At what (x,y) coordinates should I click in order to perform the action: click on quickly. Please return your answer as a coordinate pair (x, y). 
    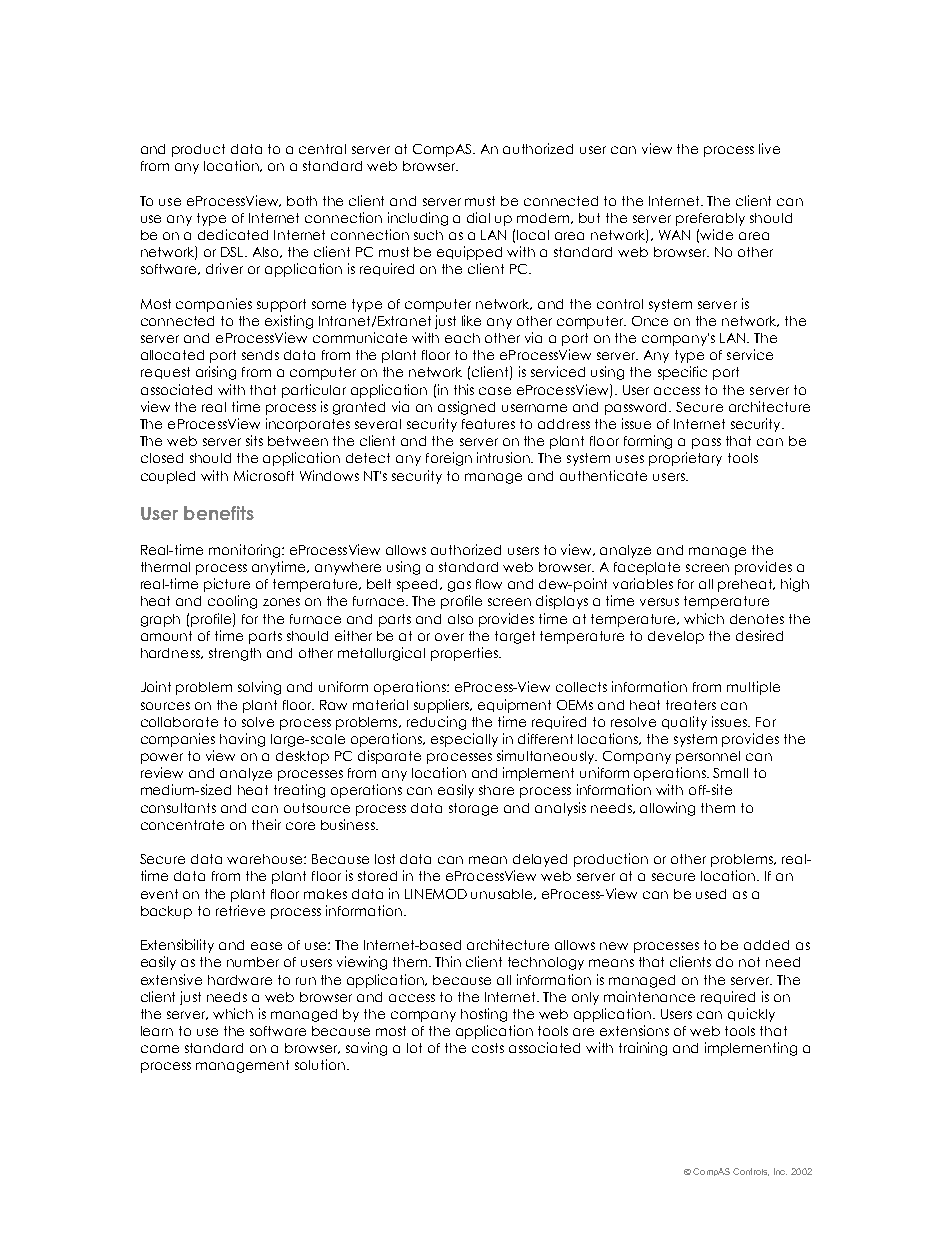
    Looking at the image, I should click on (751, 1015).
